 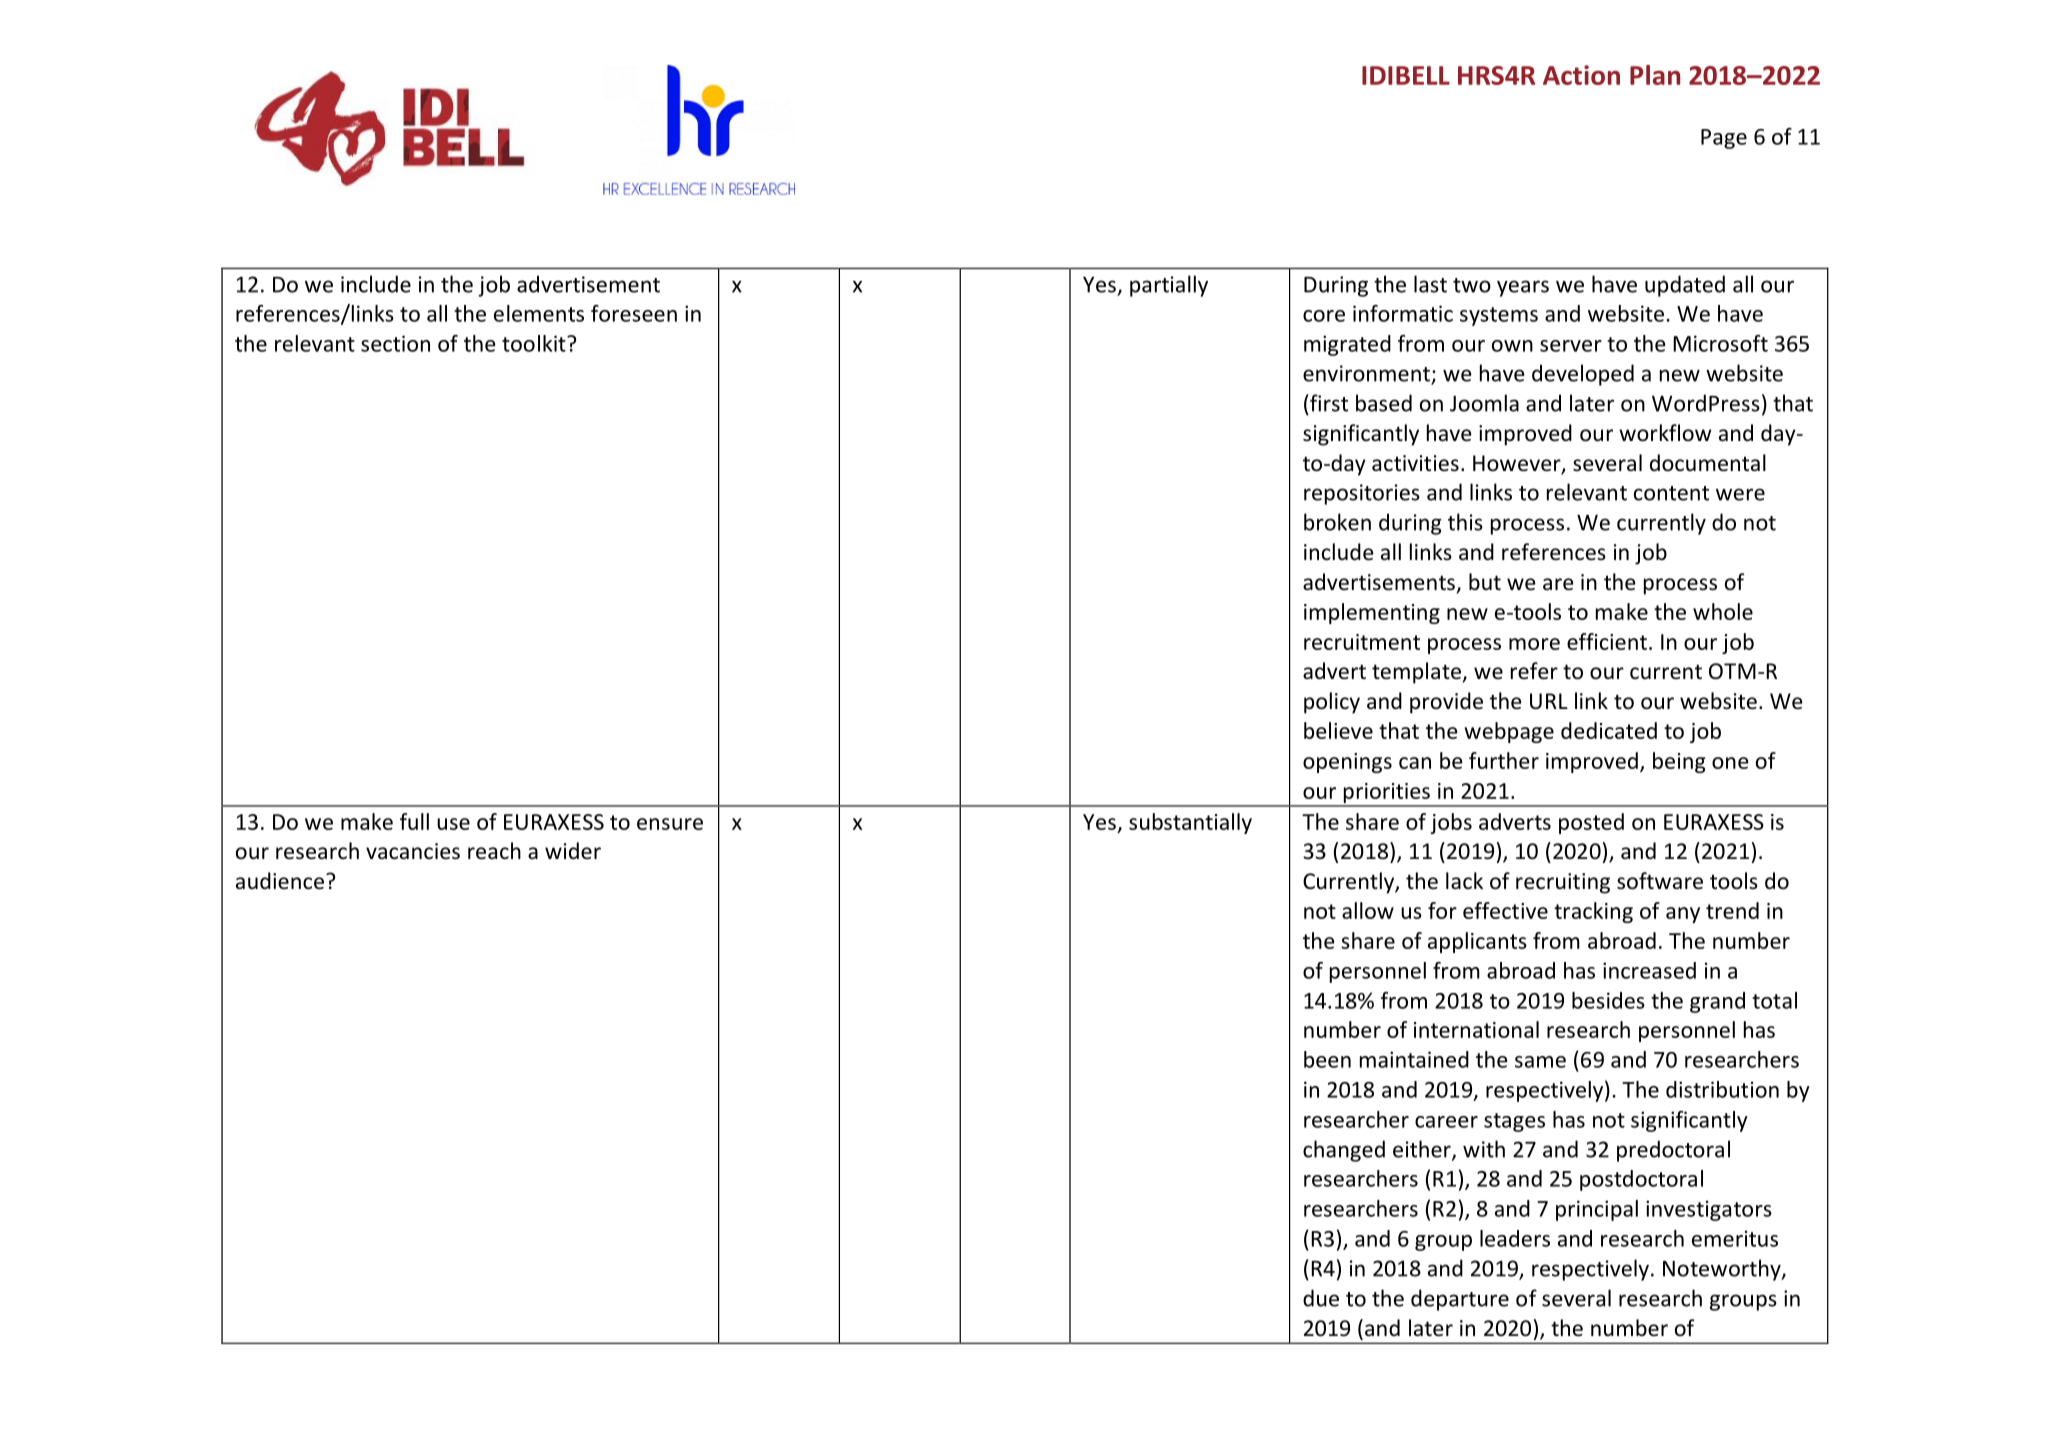 What do you see at coordinates (395, 343) in the screenshot?
I see `section` at bounding box center [395, 343].
